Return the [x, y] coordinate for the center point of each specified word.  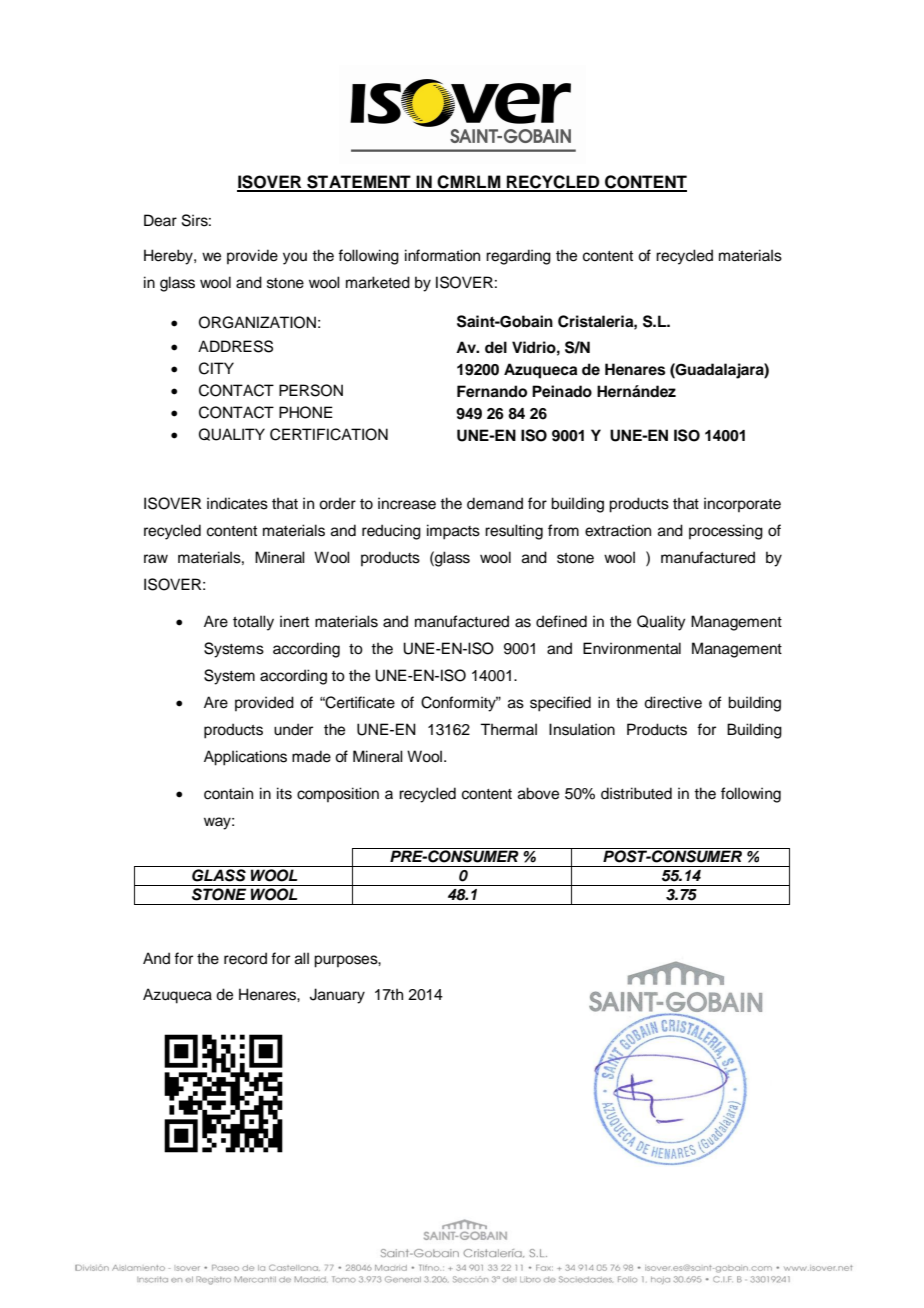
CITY [216, 368]
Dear [160, 220]
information [442, 255]
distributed [636, 793]
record [245, 958]
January [337, 996]
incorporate [742, 504]
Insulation [582, 729]
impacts [453, 532]
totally [253, 623]
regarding [518, 257]
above [538, 793]
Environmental [632, 648]
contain [228, 793]
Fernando [492, 391]
